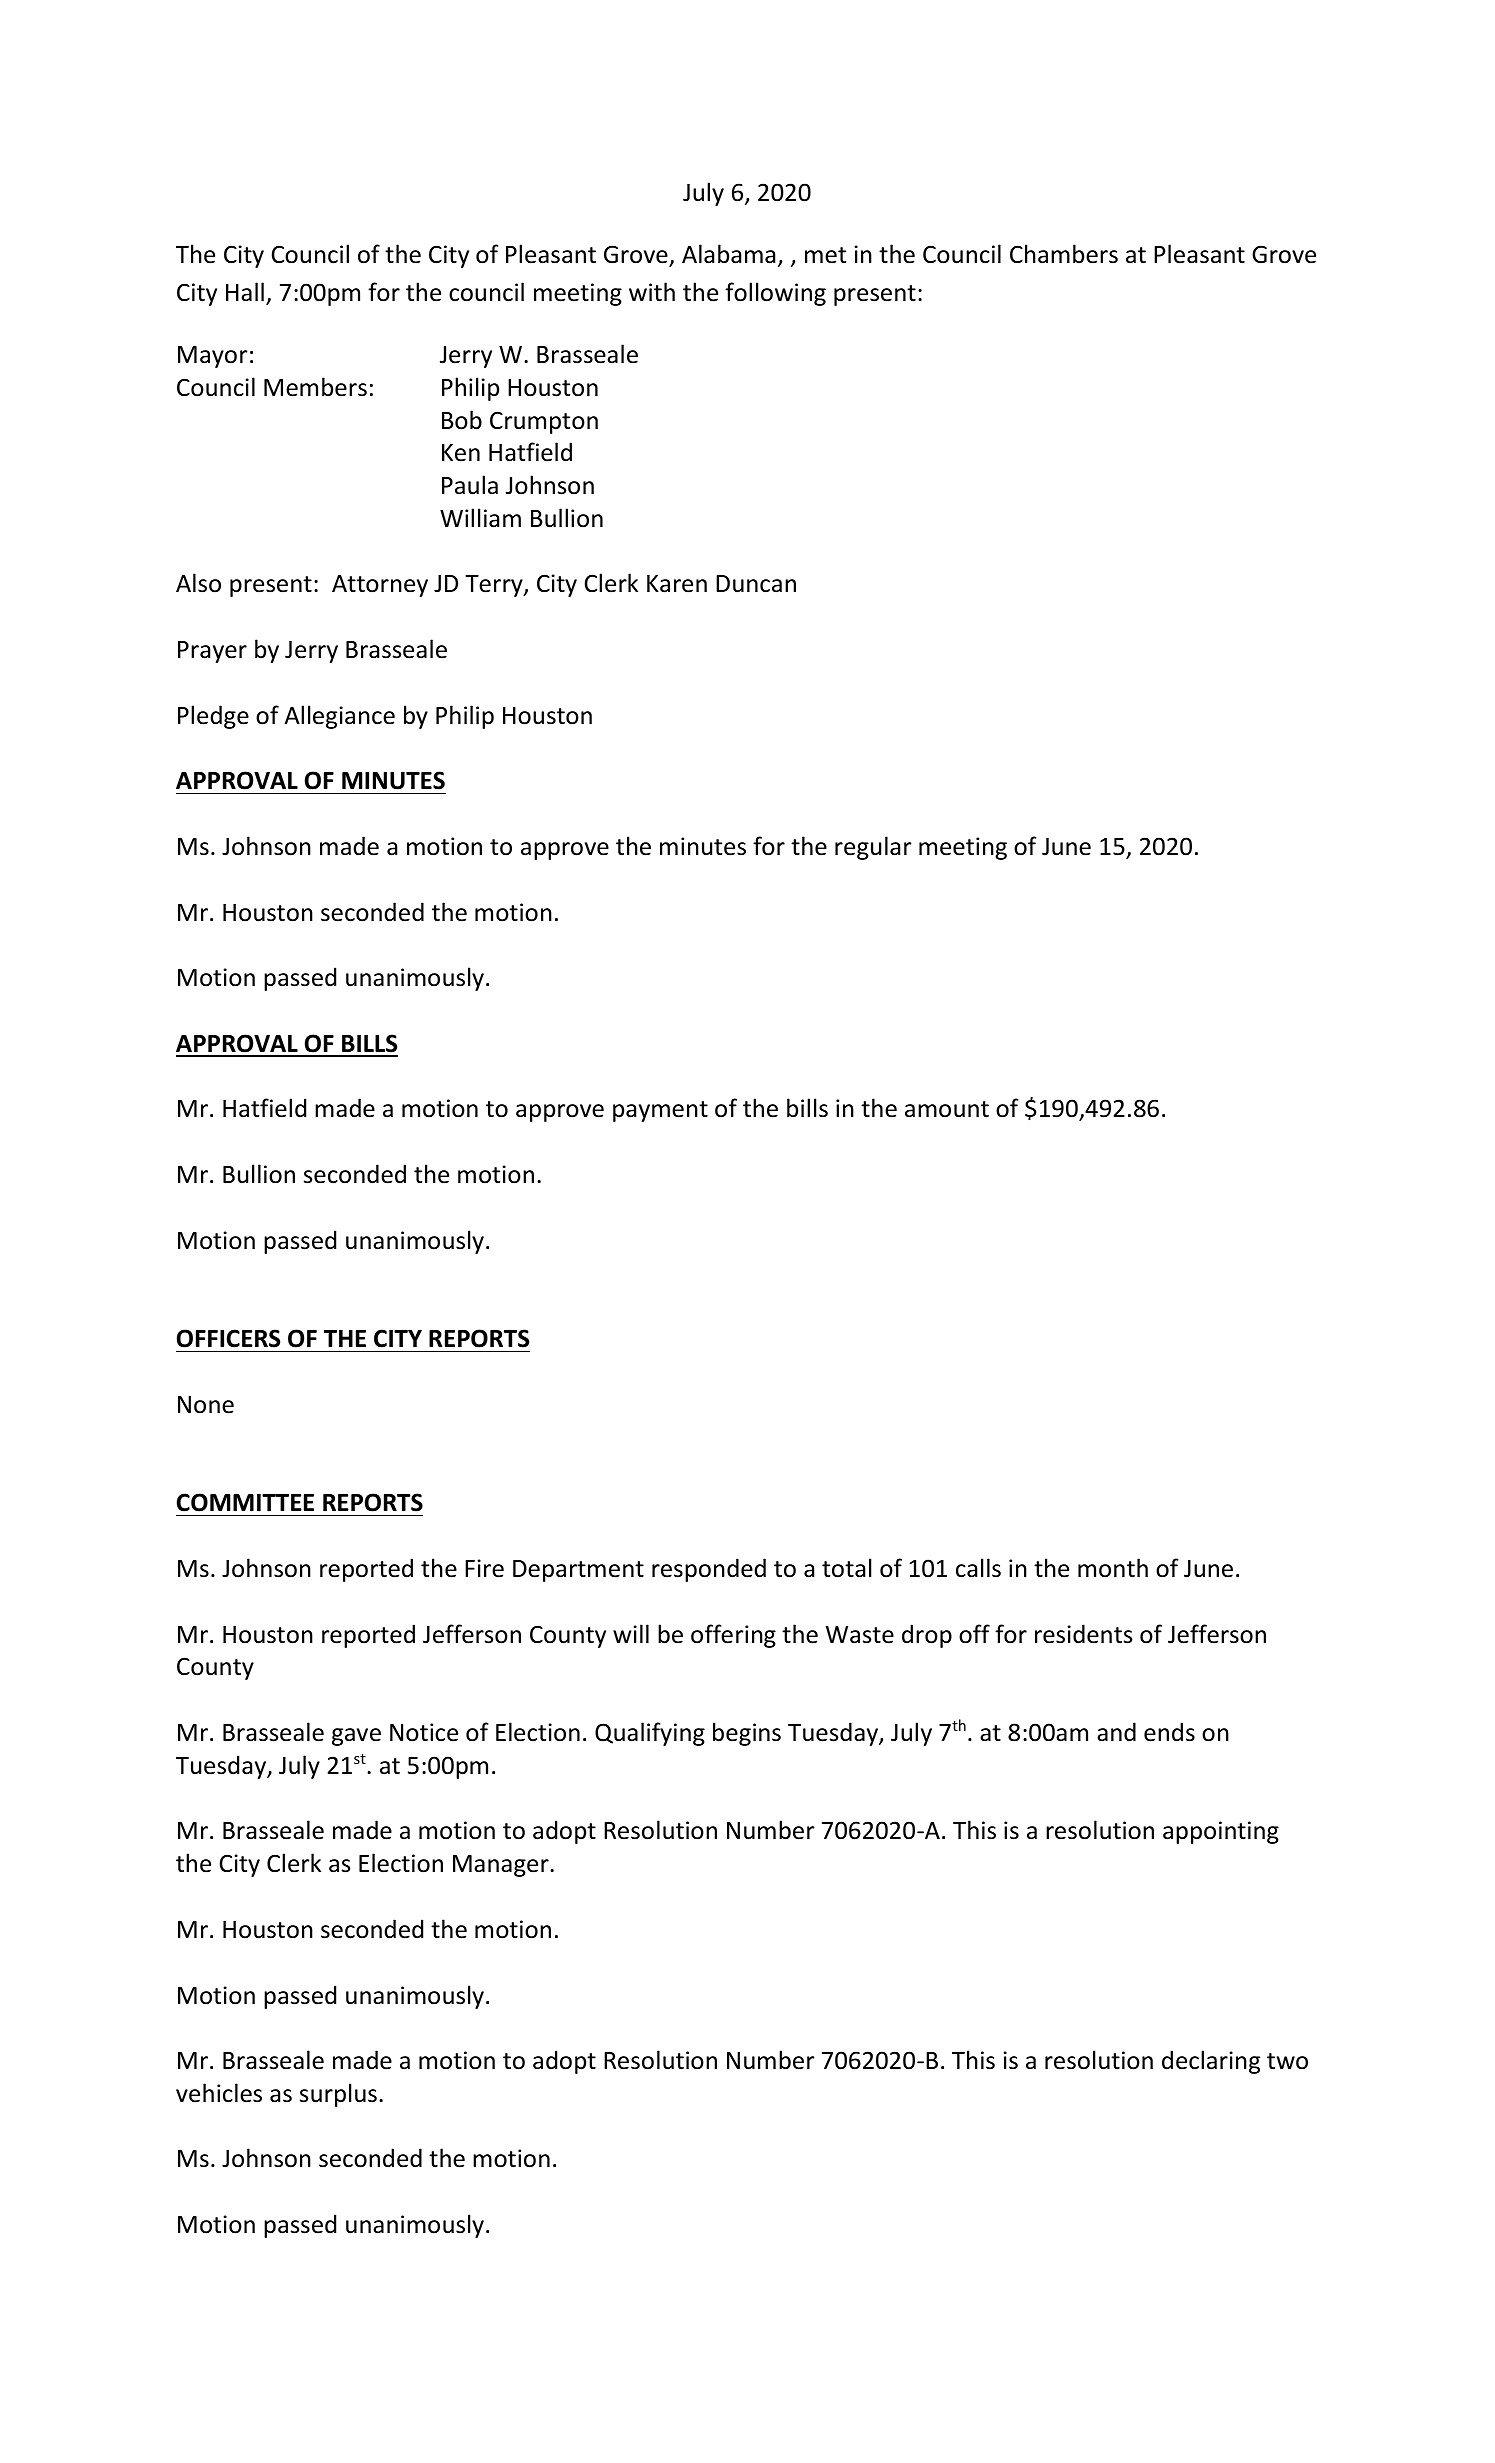 The height and width of the screenshot is (2463, 1495). Describe the element at coordinates (709, 1570) in the screenshot. I see `responded` at that location.
